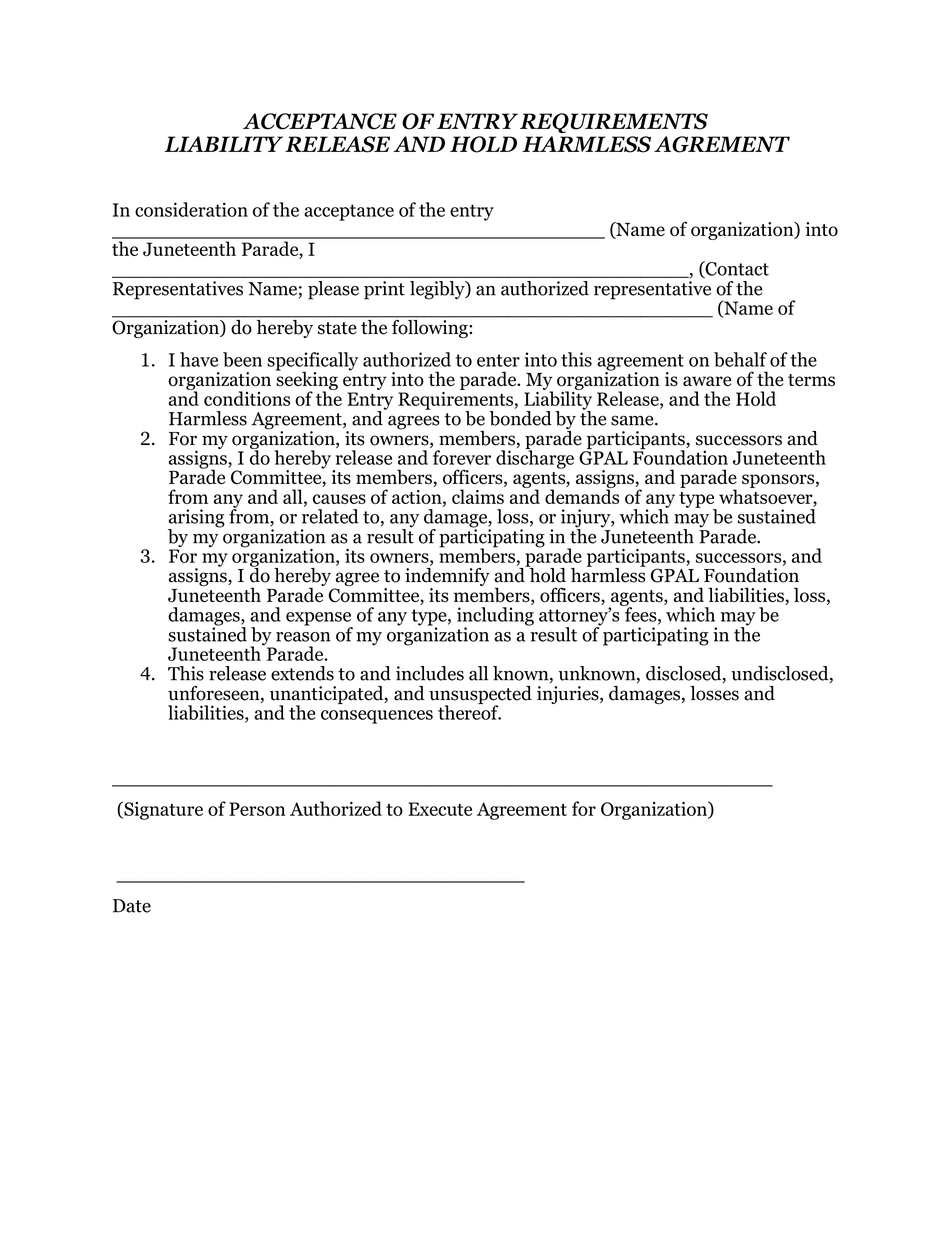  What do you see at coordinates (132, 906) in the document?
I see `Date` at bounding box center [132, 906].
